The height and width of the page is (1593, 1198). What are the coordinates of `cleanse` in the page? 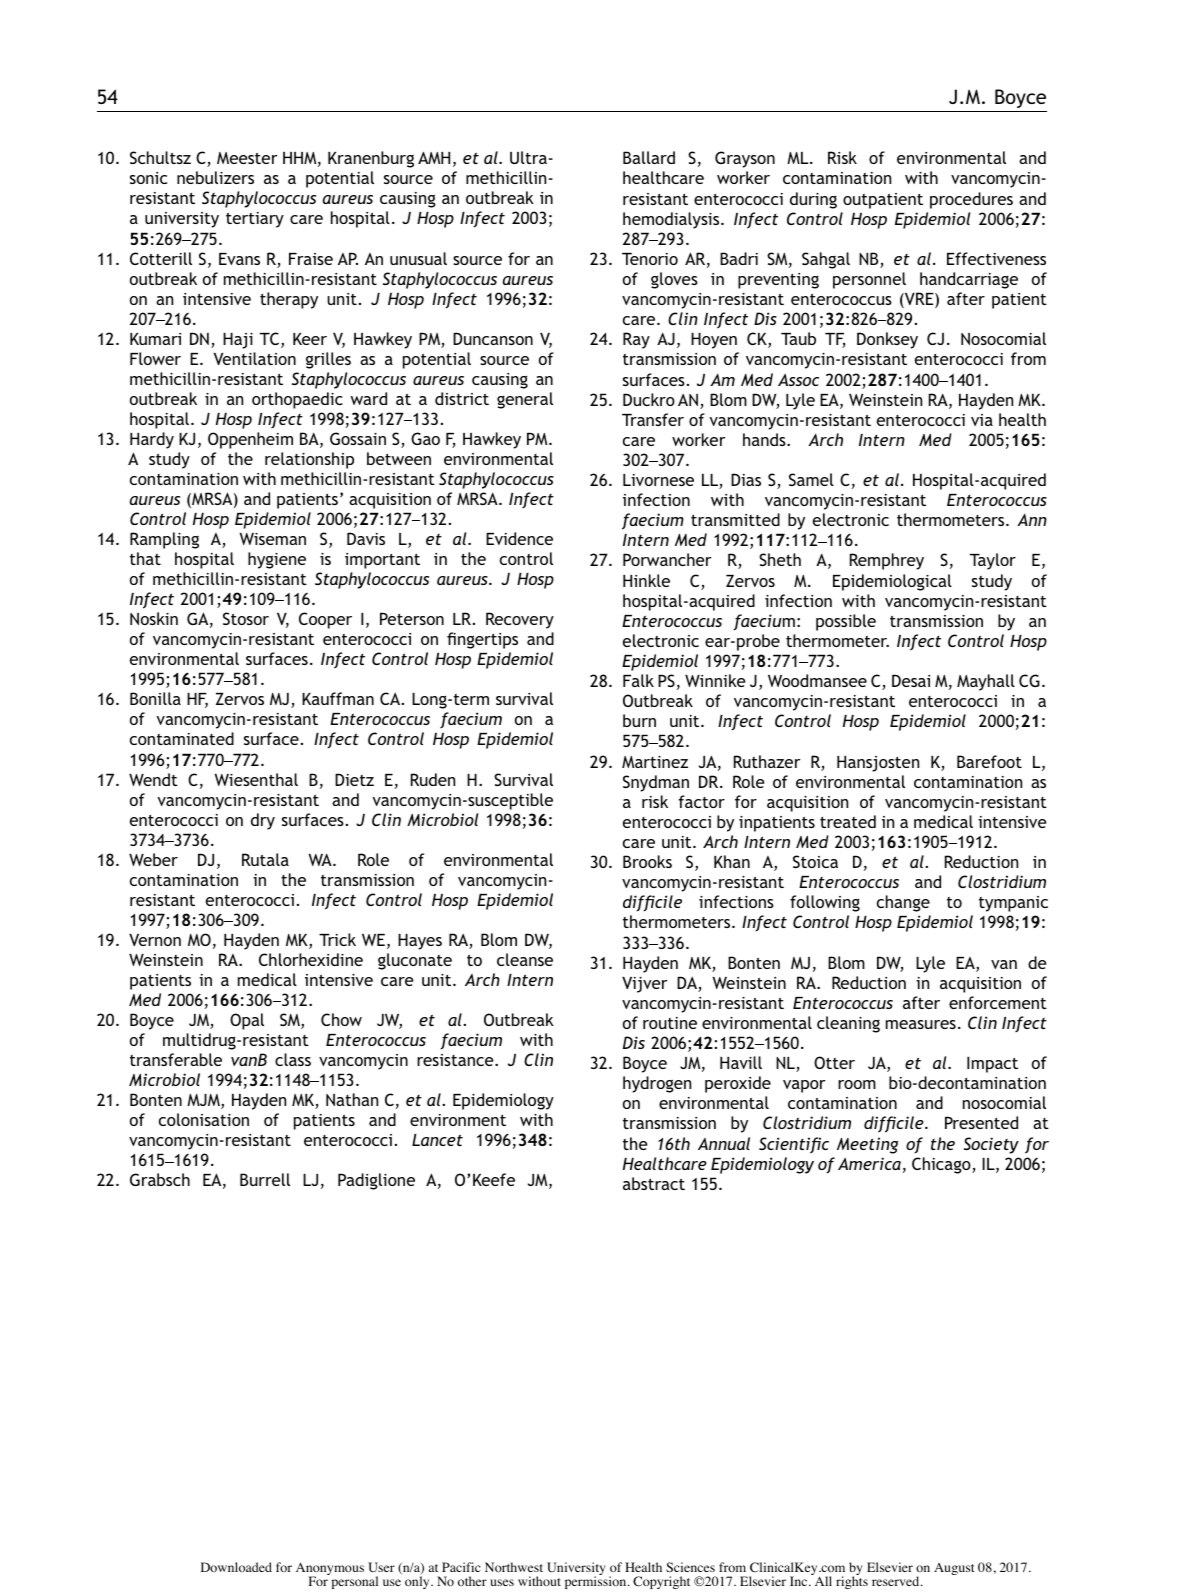 It's located at (525, 959).
